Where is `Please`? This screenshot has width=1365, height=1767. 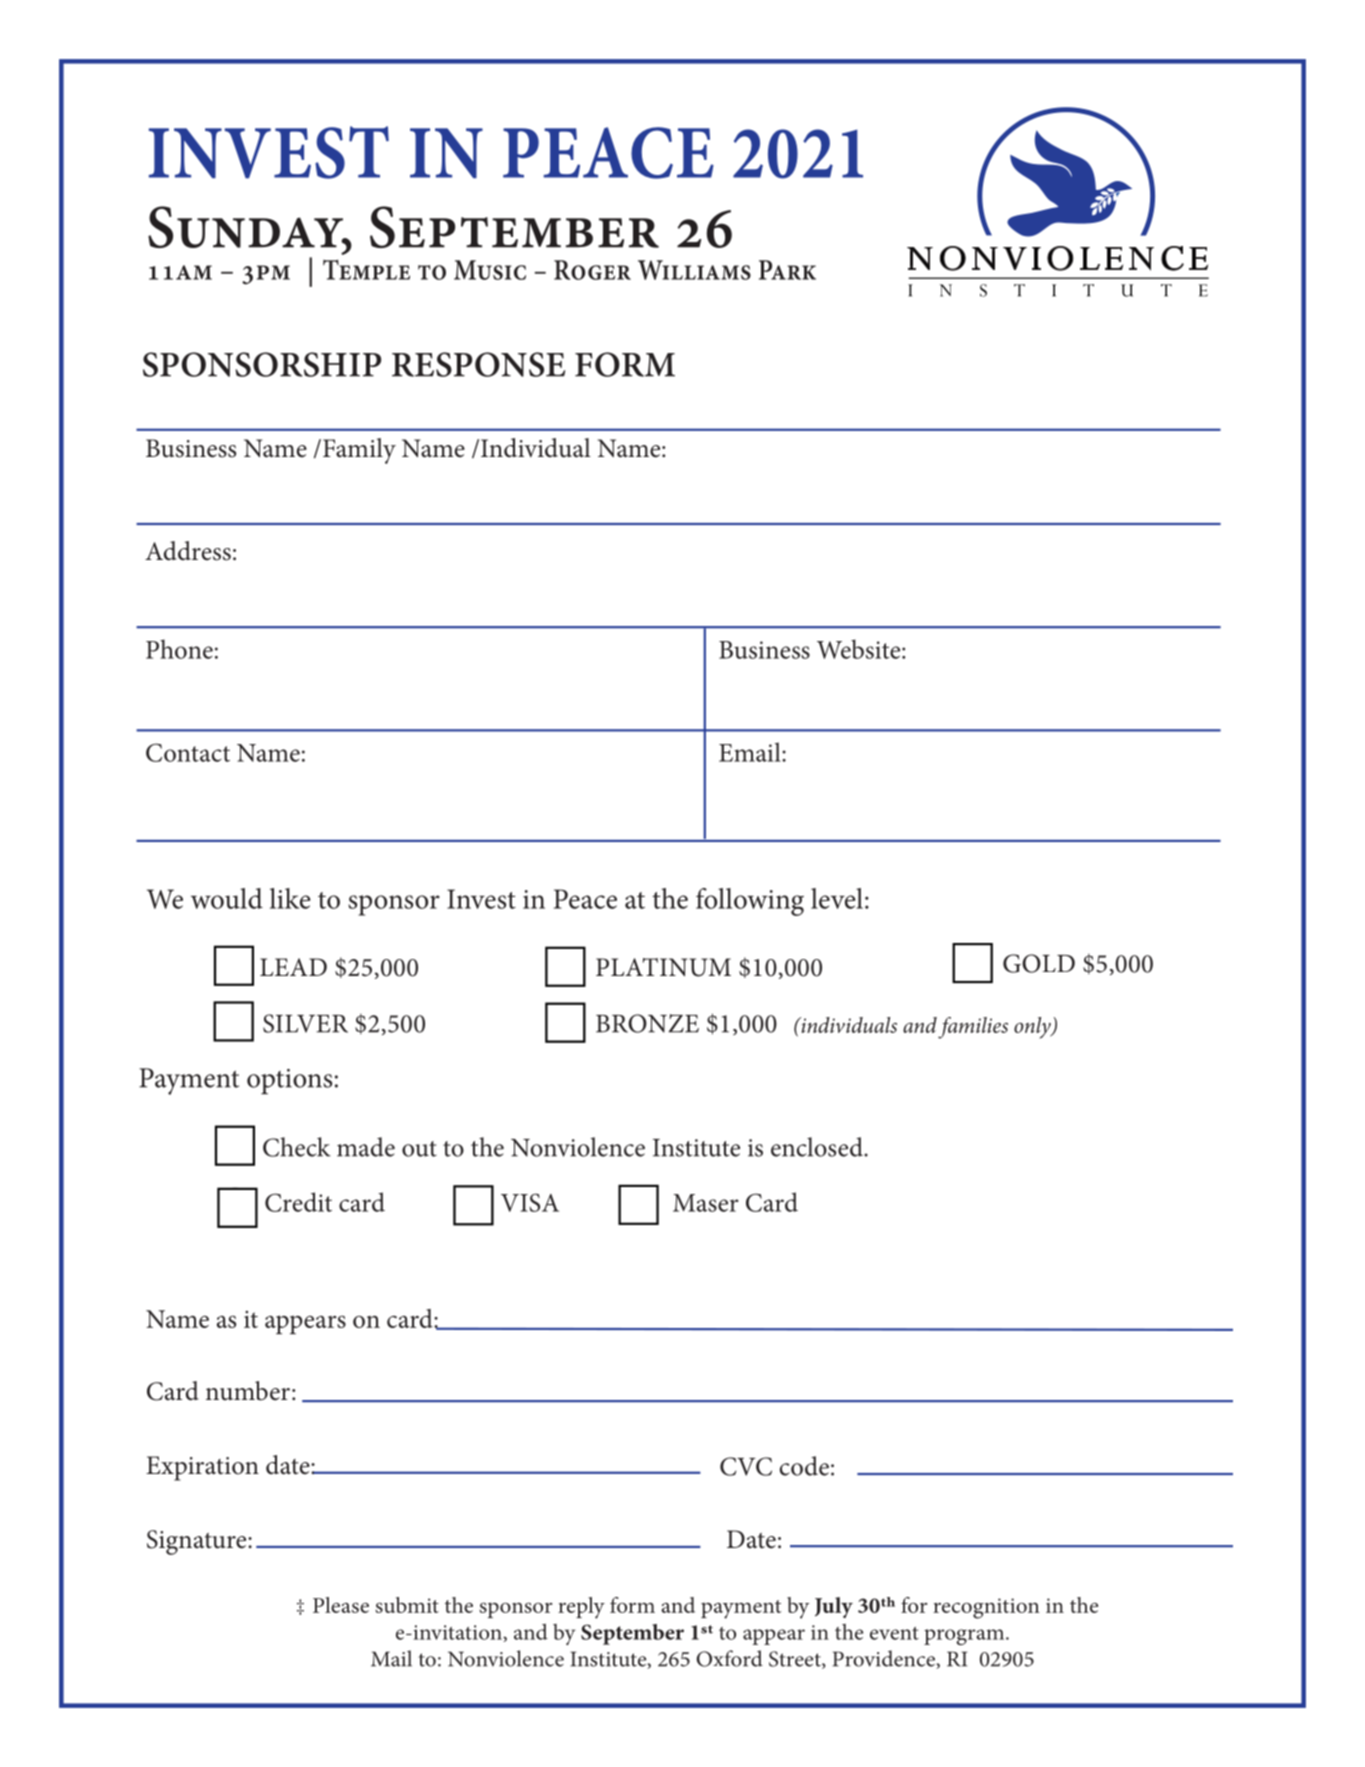 Please is located at coordinates (341, 1605).
